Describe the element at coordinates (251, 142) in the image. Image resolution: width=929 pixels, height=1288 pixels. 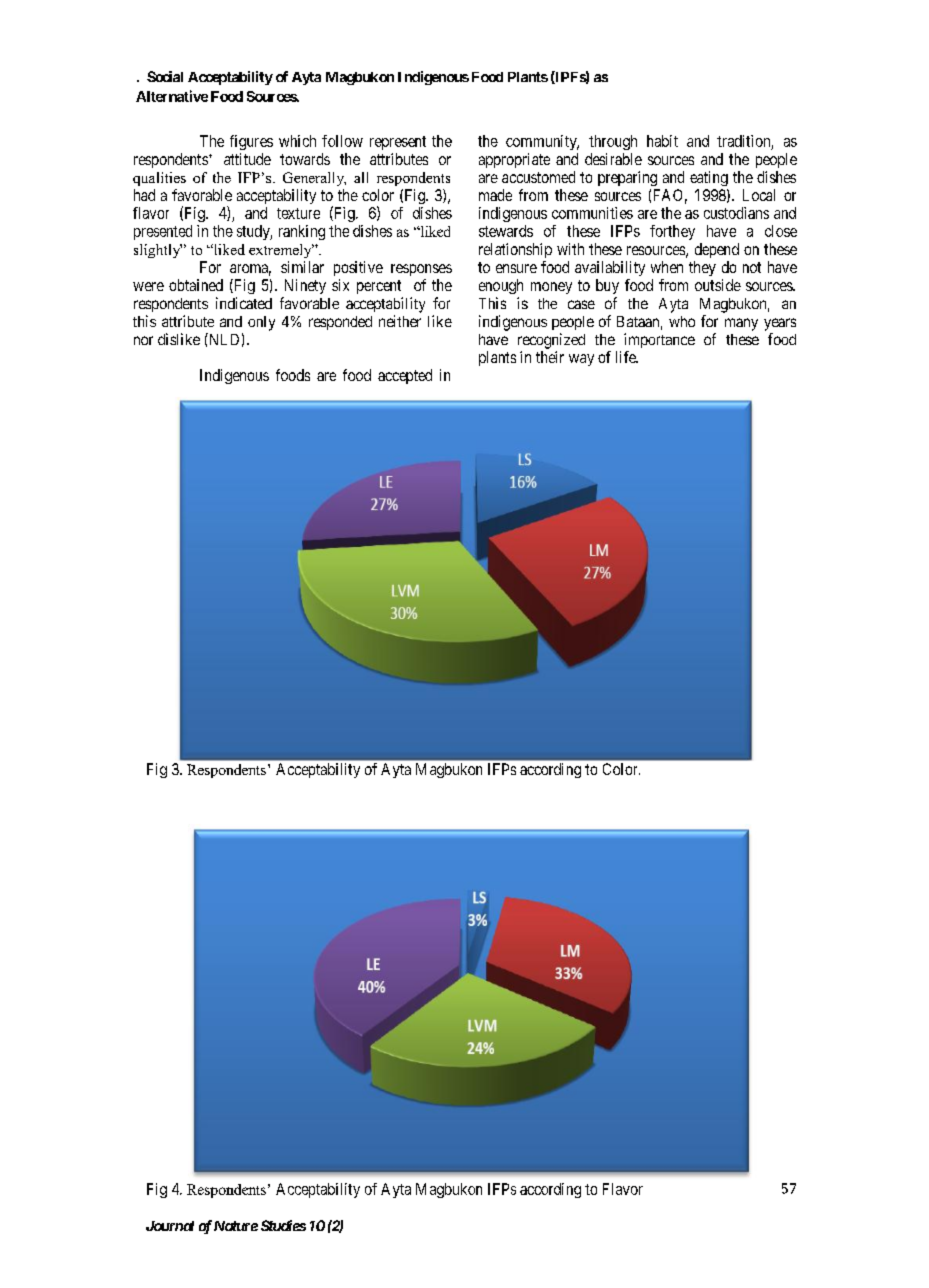
I see `figures` at that location.
